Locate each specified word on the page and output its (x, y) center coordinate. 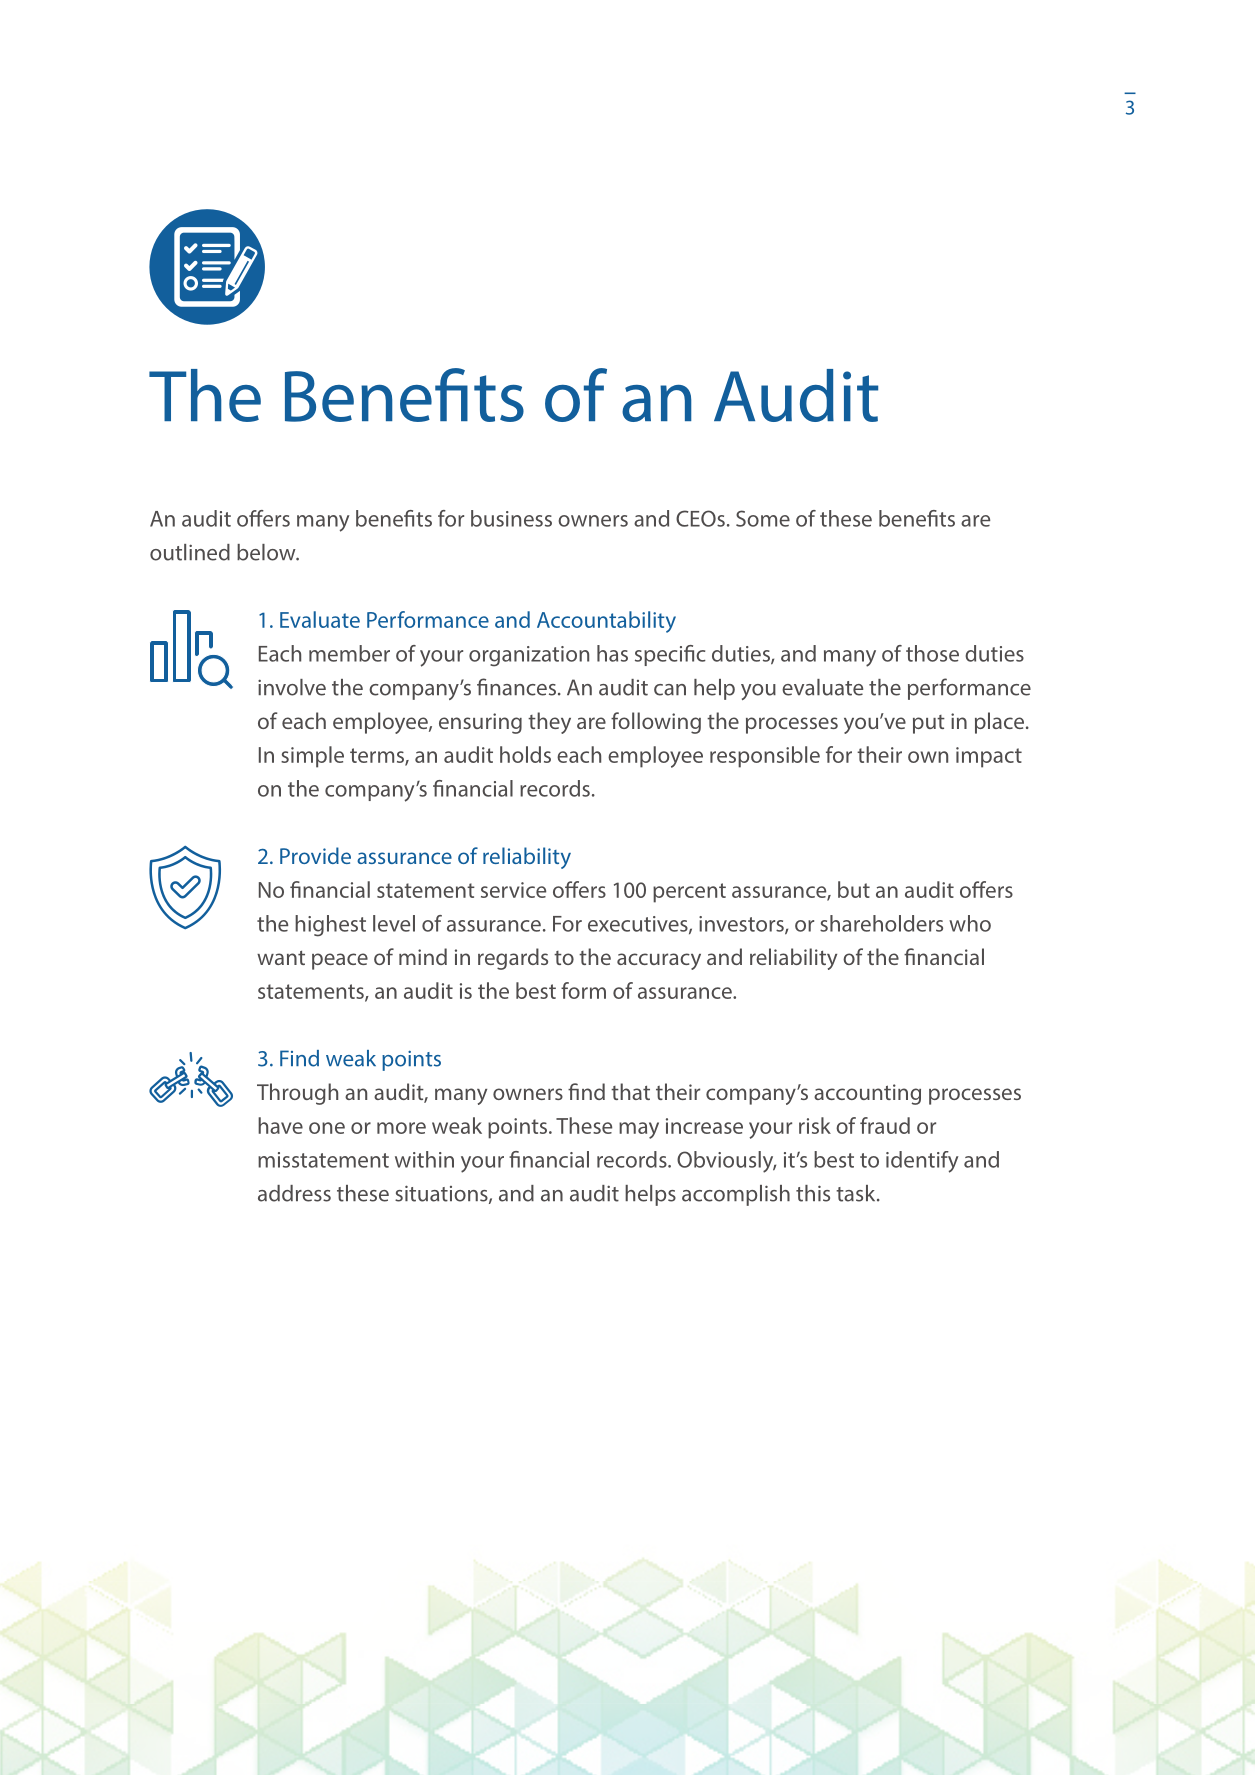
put (929, 724)
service (513, 890)
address (294, 1193)
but (854, 889)
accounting (867, 1094)
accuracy (659, 961)
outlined (190, 552)
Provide (315, 855)
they (549, 723)
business (511, 518)
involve (292, 687)
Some (763, 518)
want (281, 958)
